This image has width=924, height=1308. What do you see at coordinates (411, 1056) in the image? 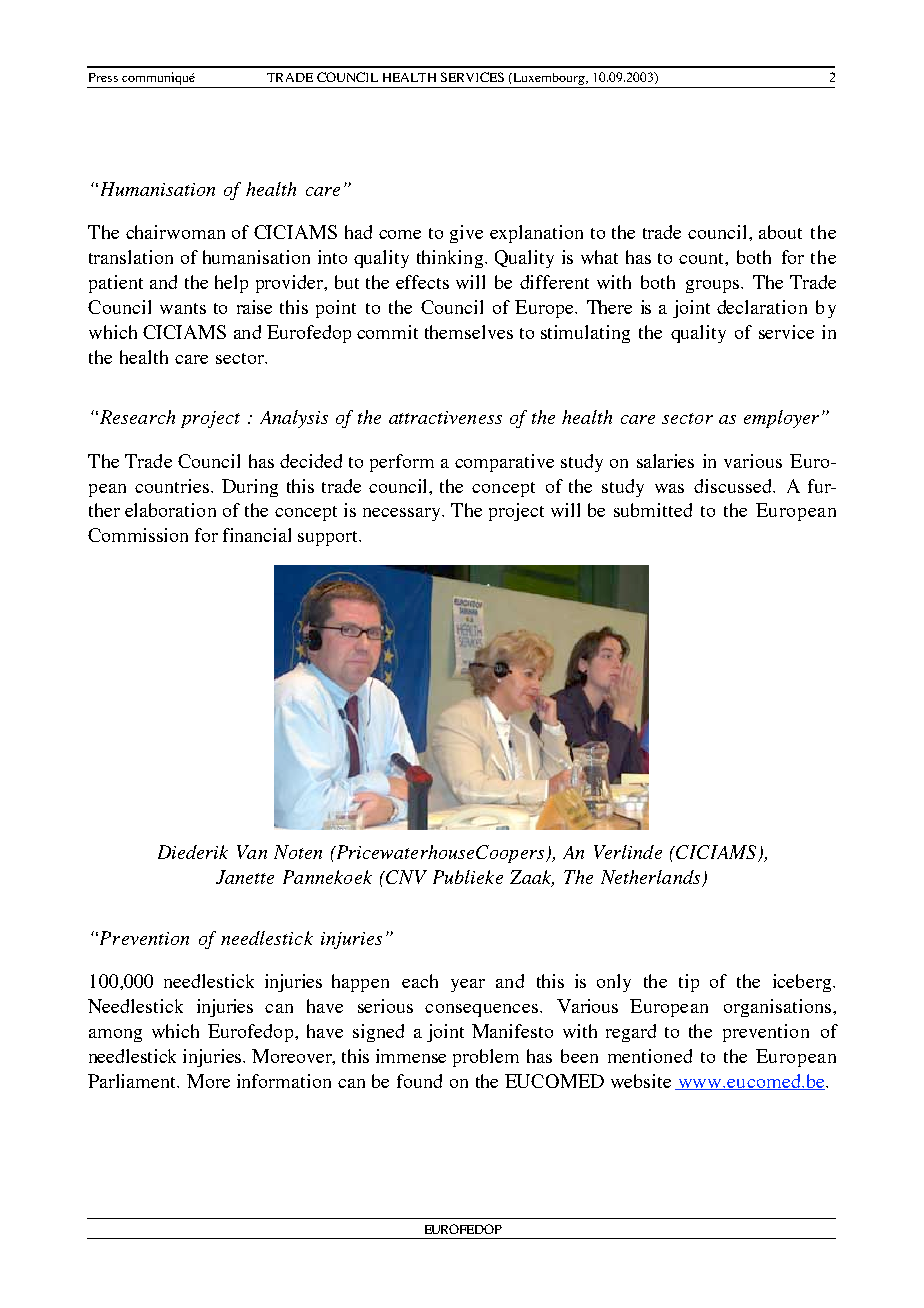
I see `immense` at bounding box center [411, 1056].
